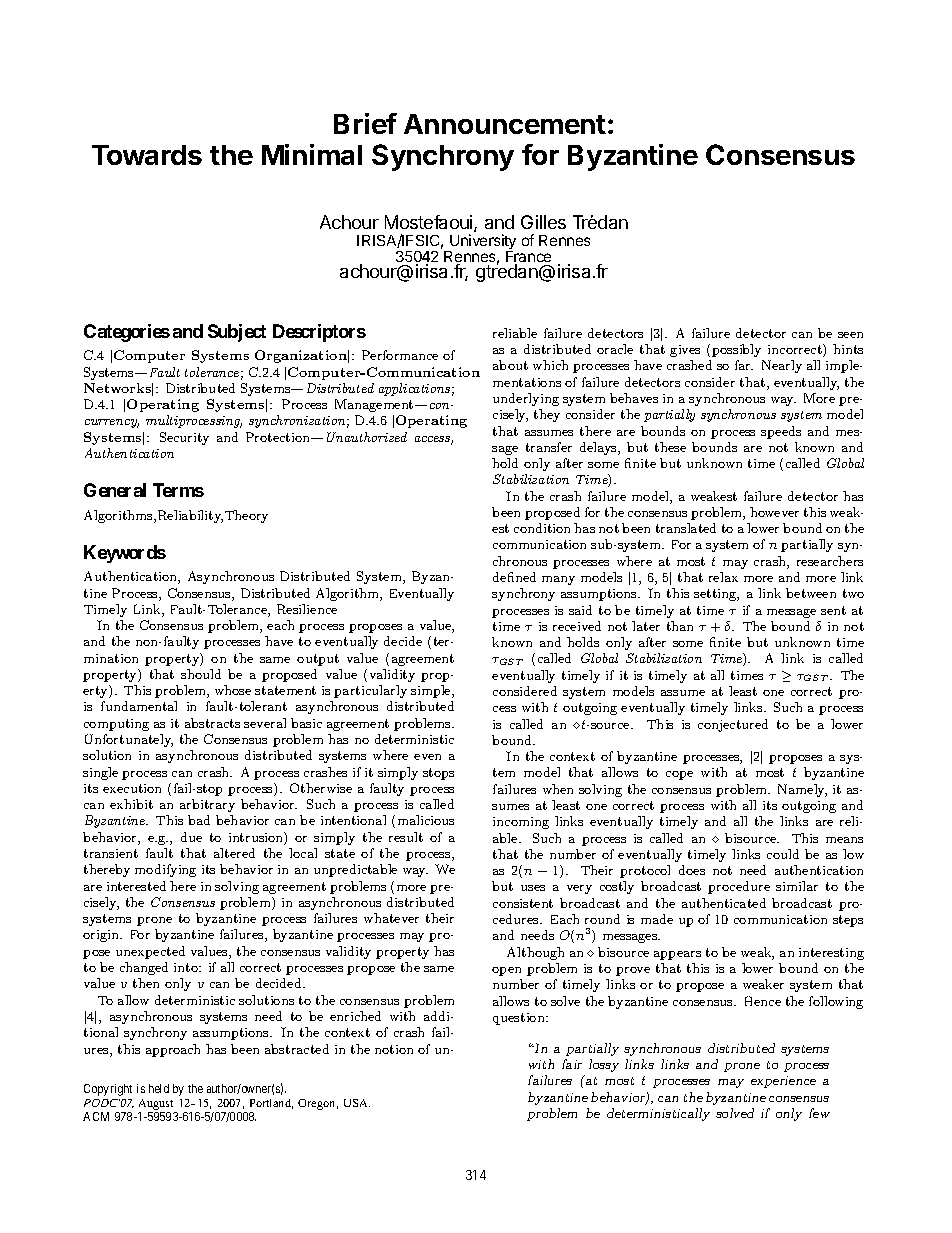 The image size is (952, 1233). What do you see at coordinates (184, 438) in the screenshot?
I see `Security` at bounding box center [184, 438].
